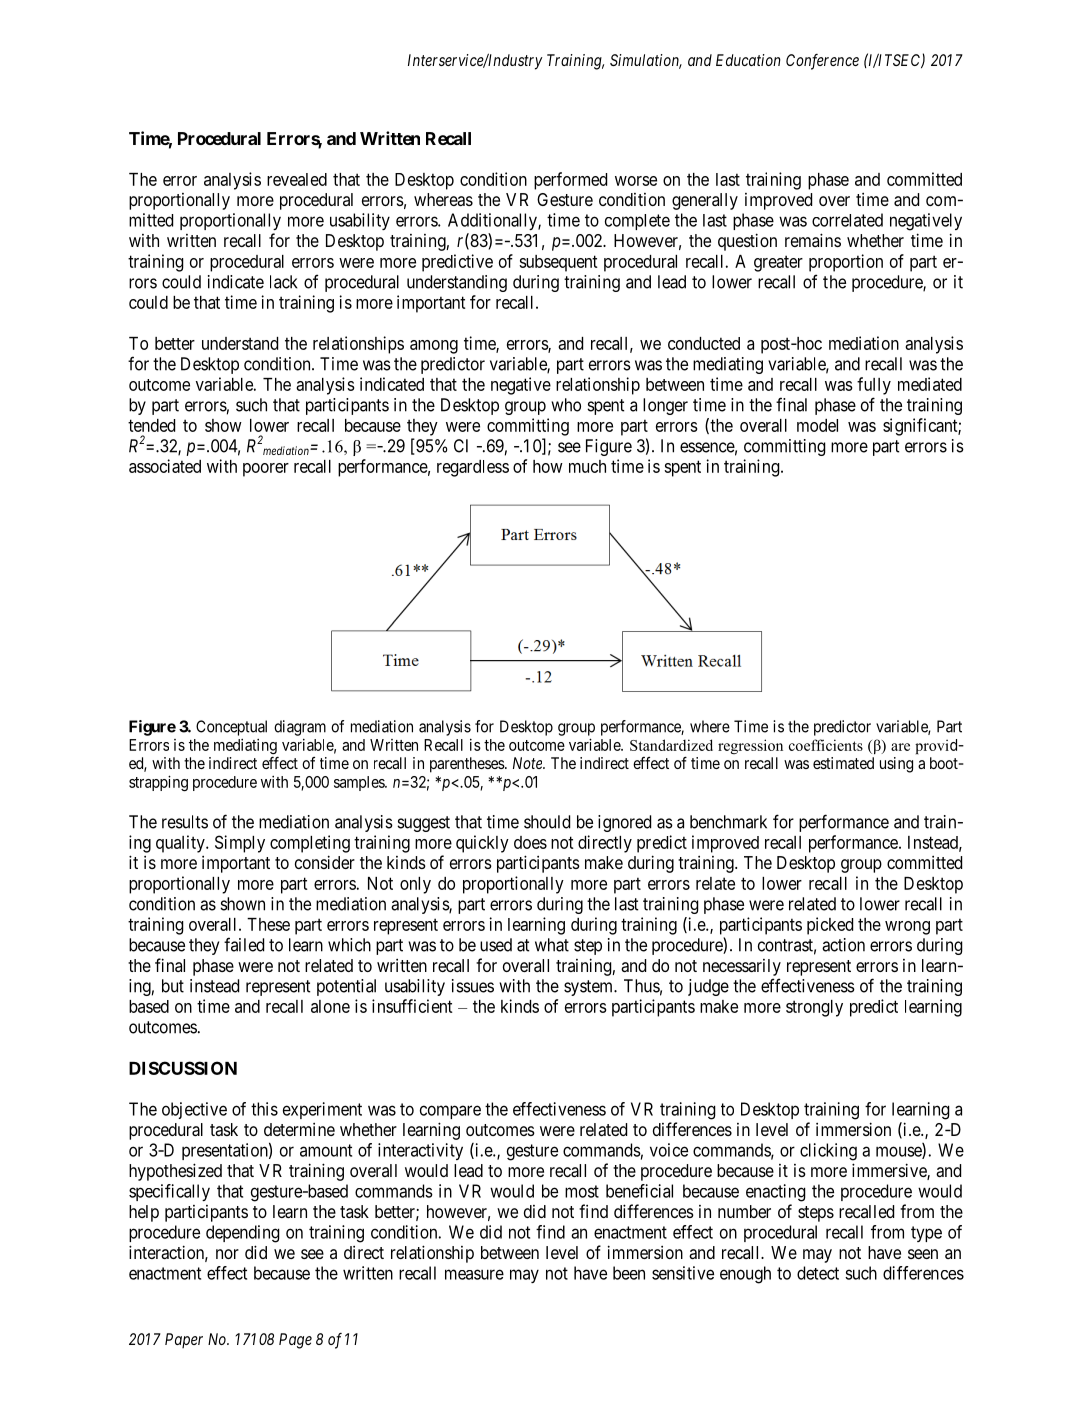  I want to click on revealed, so click(297, 179).
